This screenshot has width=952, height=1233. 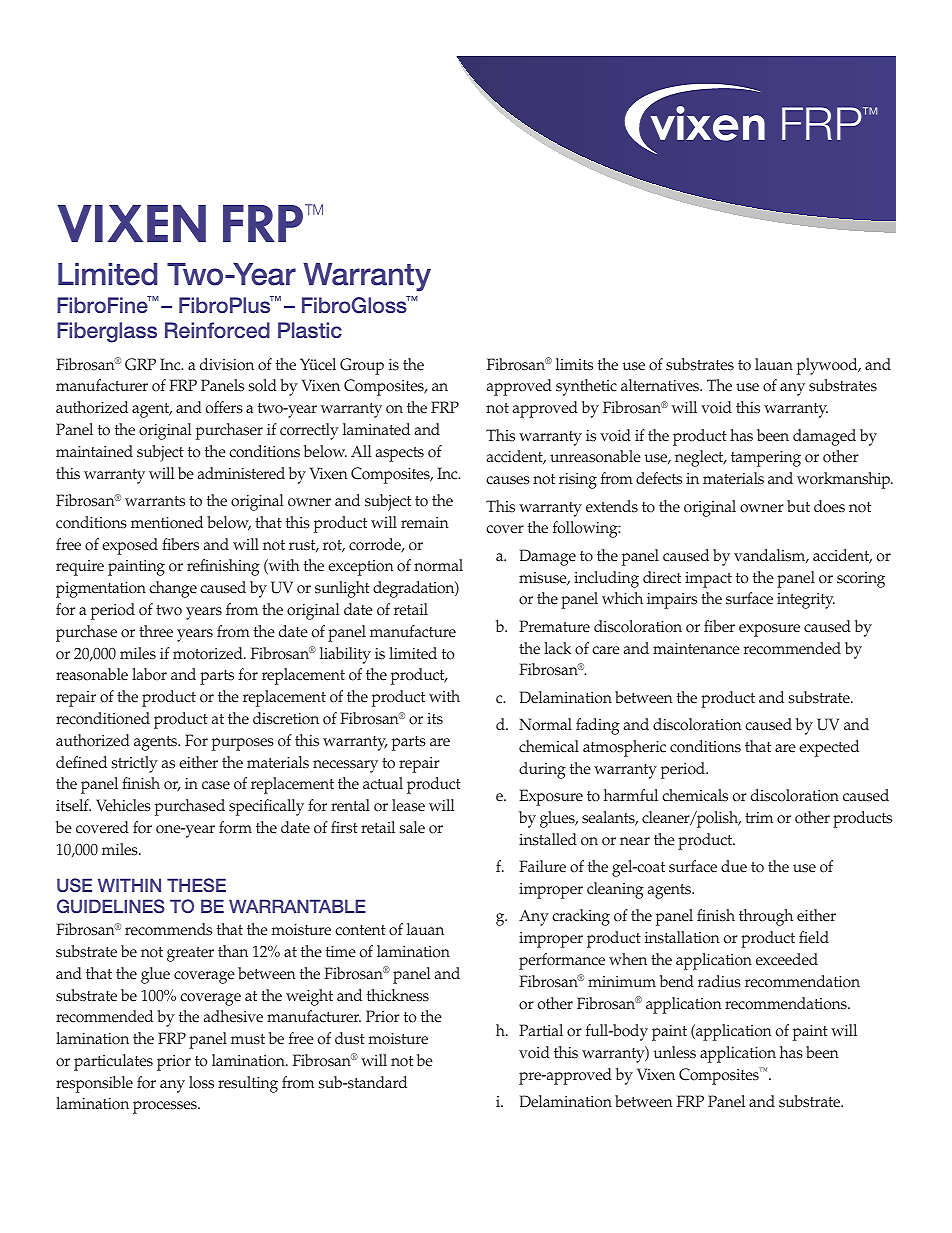 I want to click on lack, so click(x=557, y=648).
